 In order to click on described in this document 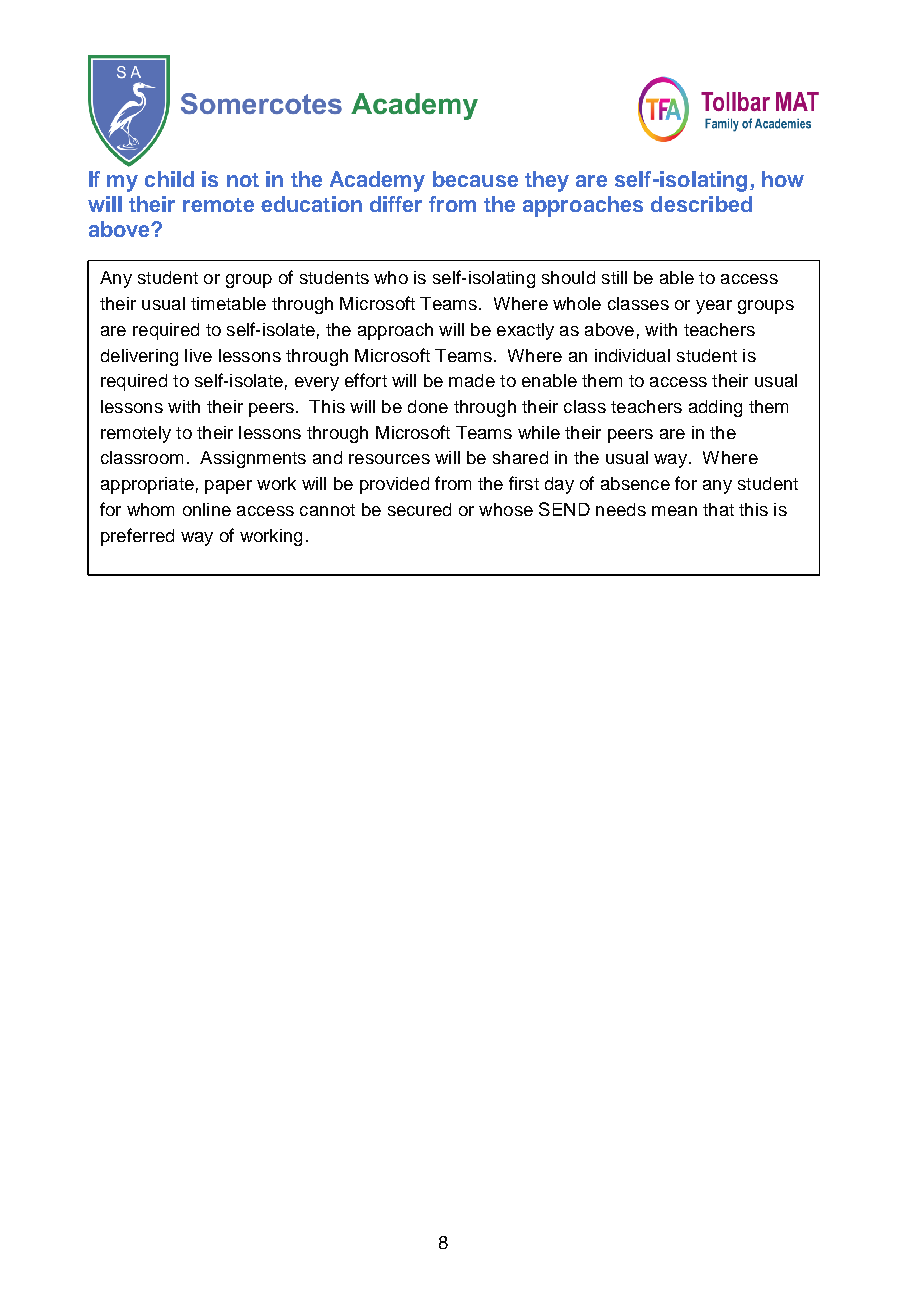, I will do `click(701, 204)`.
